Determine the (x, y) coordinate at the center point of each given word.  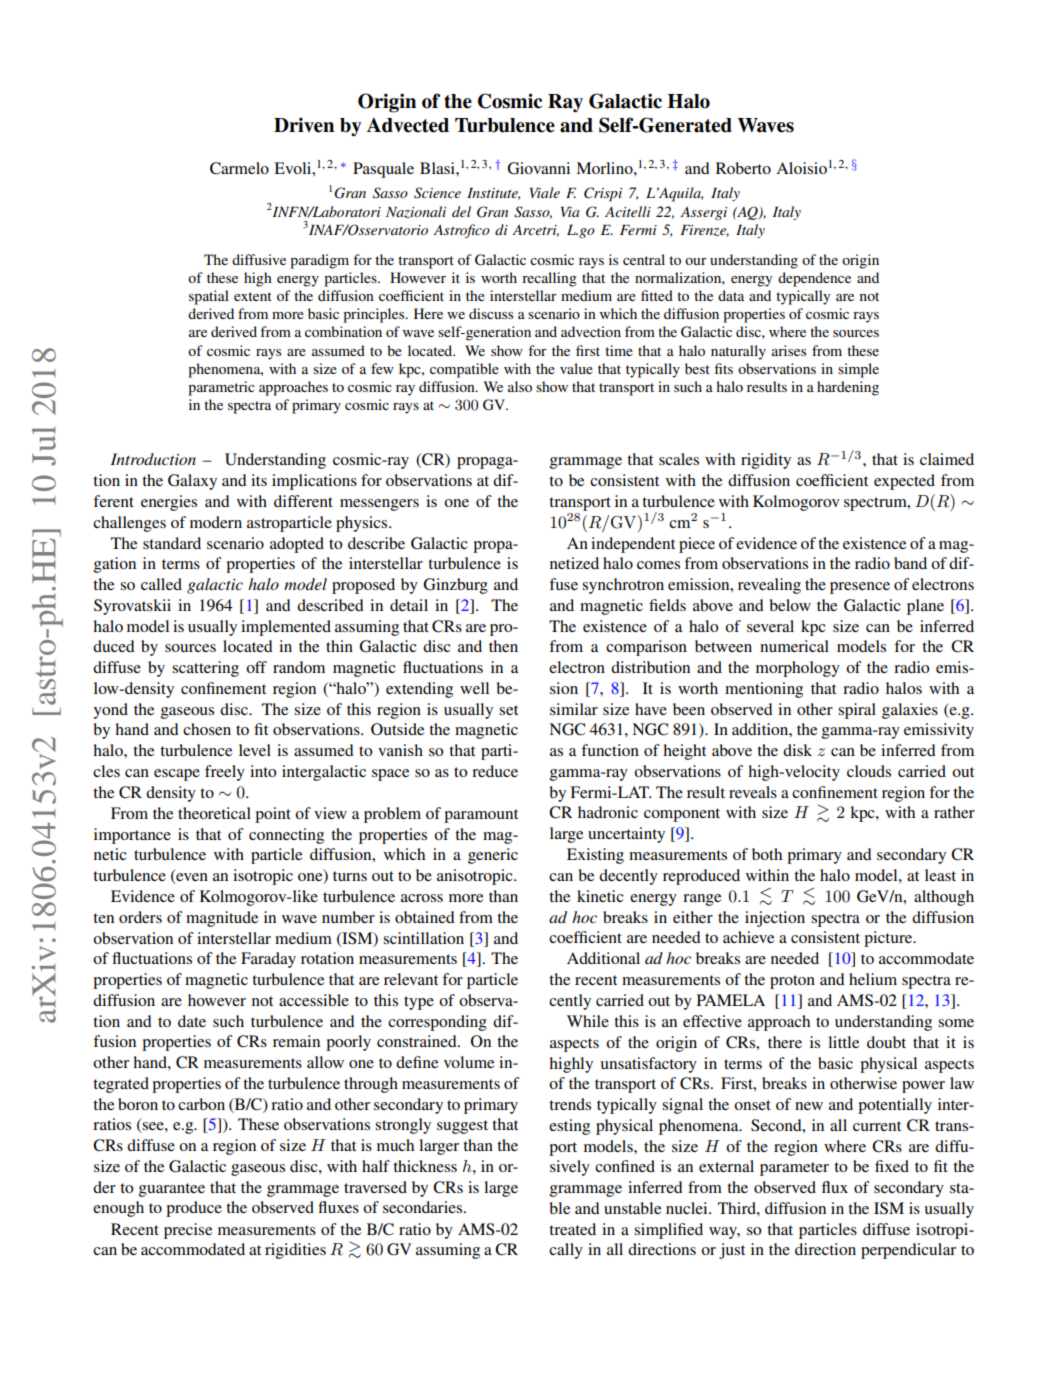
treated (572, 1229)
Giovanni (538, 168)
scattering (205, 669)
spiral (857, 711)
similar (574, 709)
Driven (304, 125)
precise (188, 1231)
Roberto (743, 168)
